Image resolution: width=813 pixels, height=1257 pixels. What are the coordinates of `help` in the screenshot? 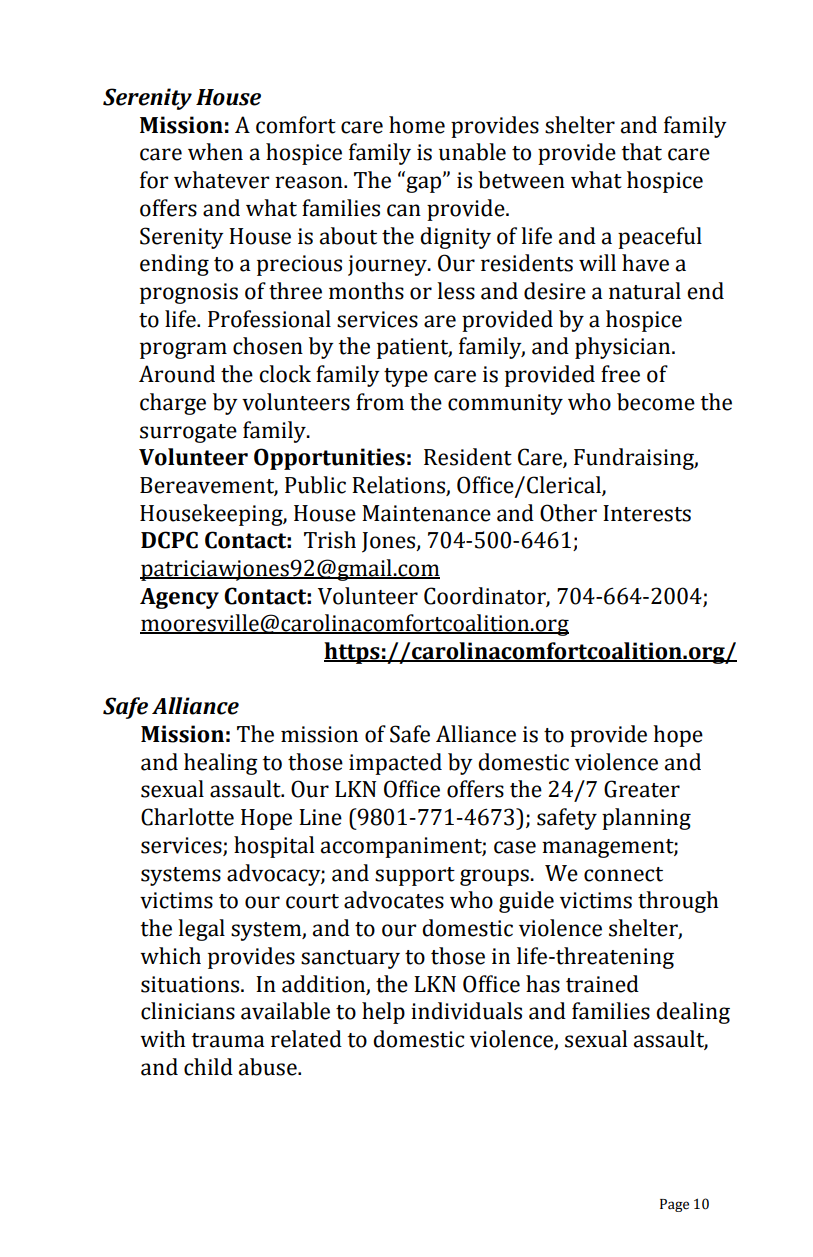 It's located at (383, 1013).
